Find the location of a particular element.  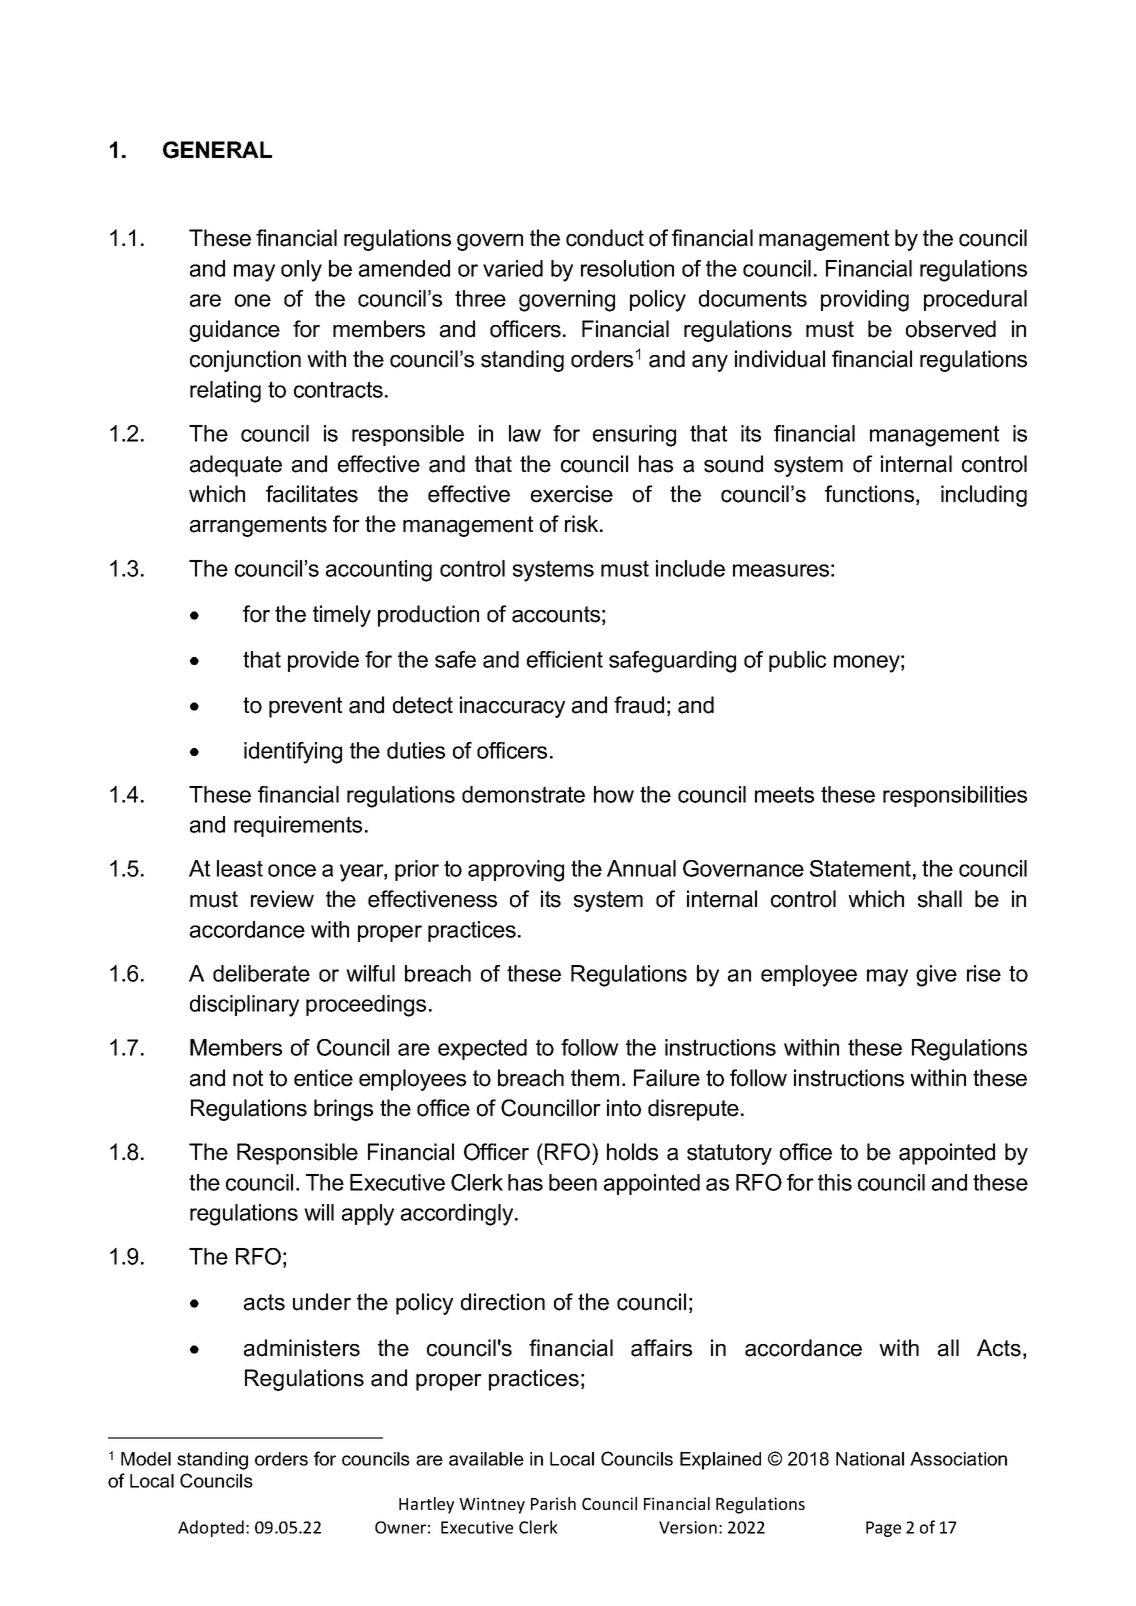

Adopted is located at coordinates (211, 1528).
